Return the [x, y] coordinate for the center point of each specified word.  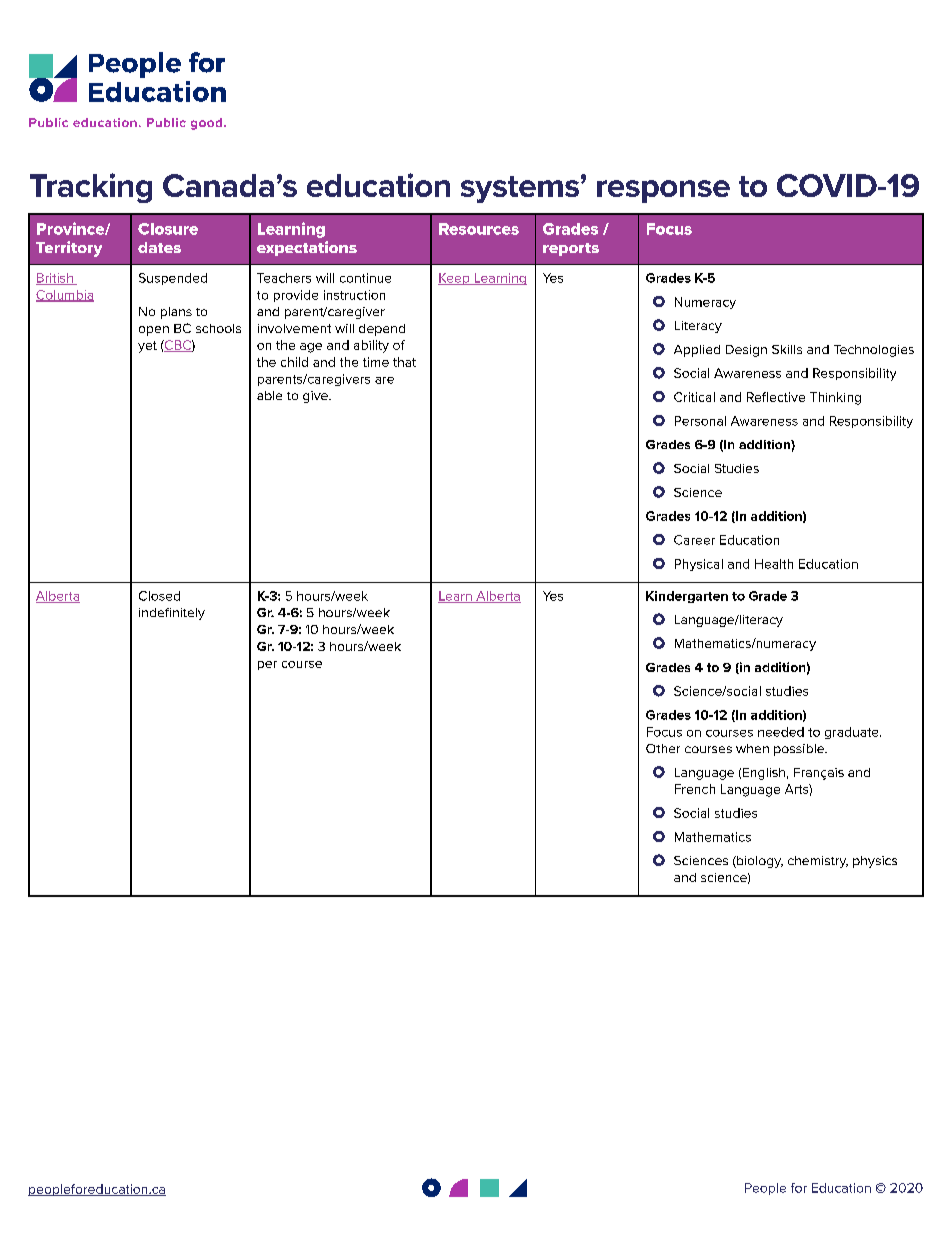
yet [147, 347]
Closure [168, 229]
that [404, 362]
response [663, 191]
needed [781, 732]
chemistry [818, 862]
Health [774, 564]
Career [694, 540]
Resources [479, 229]
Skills [787, 349]
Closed [159, 596]
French [695, 789]
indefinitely [172, 614]
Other [663, 748]
